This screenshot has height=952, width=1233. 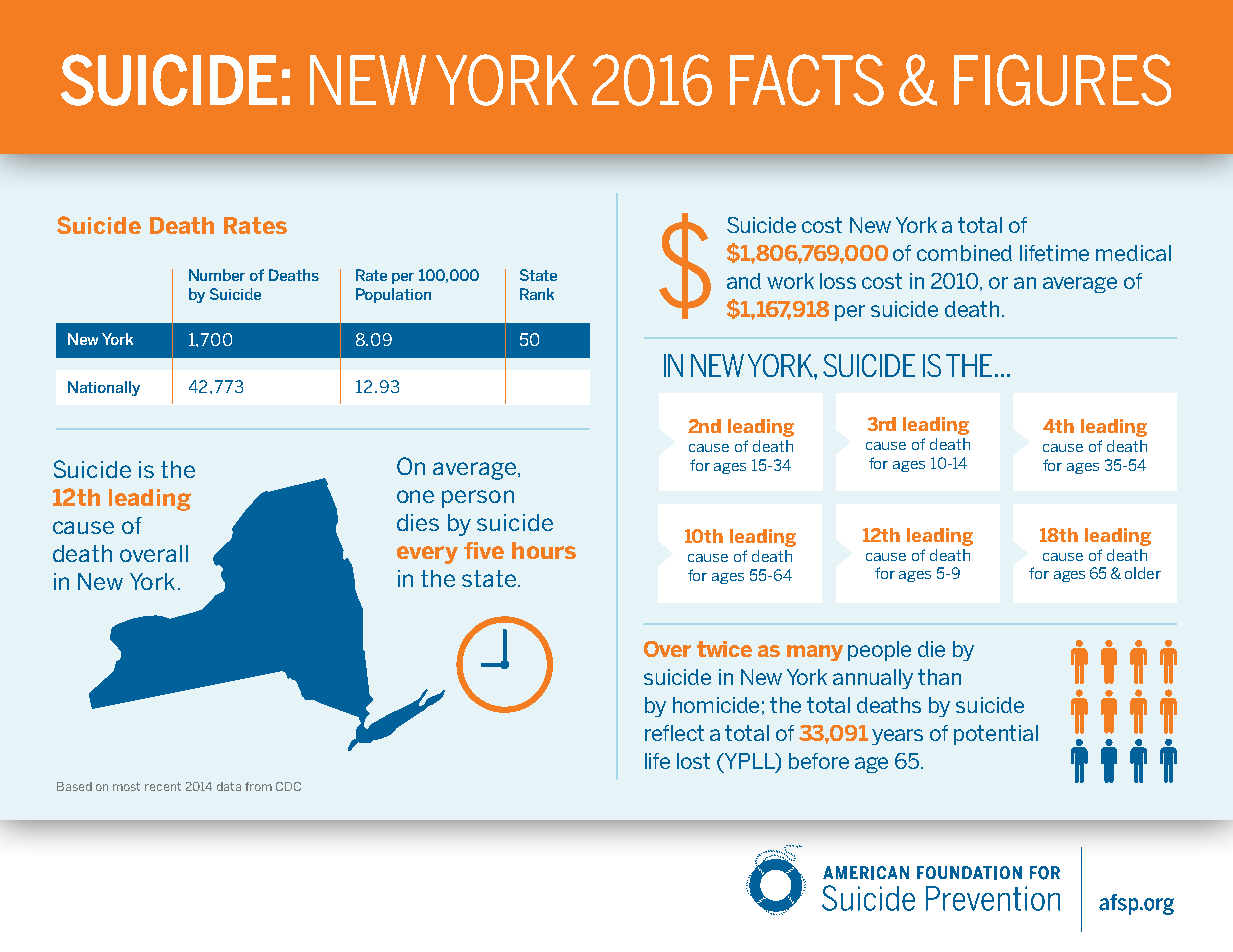 I want to click on Rank, so click(x=537, y=294).
